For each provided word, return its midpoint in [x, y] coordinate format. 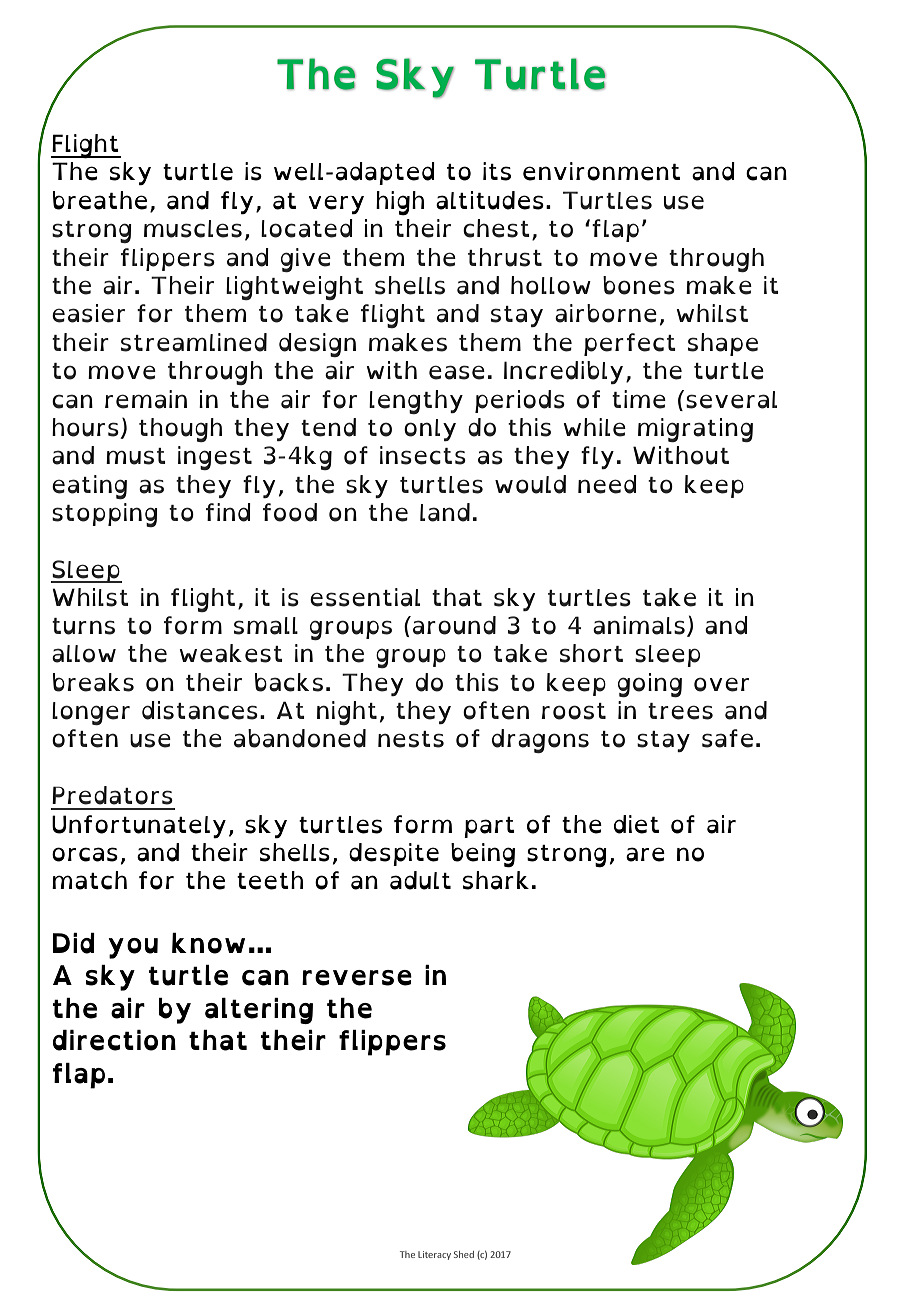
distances [200, 710]
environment [601, 171]
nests [411, 739]
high [400, 203]
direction [114, 1040]
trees [680, 711]
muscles [193, 229]
